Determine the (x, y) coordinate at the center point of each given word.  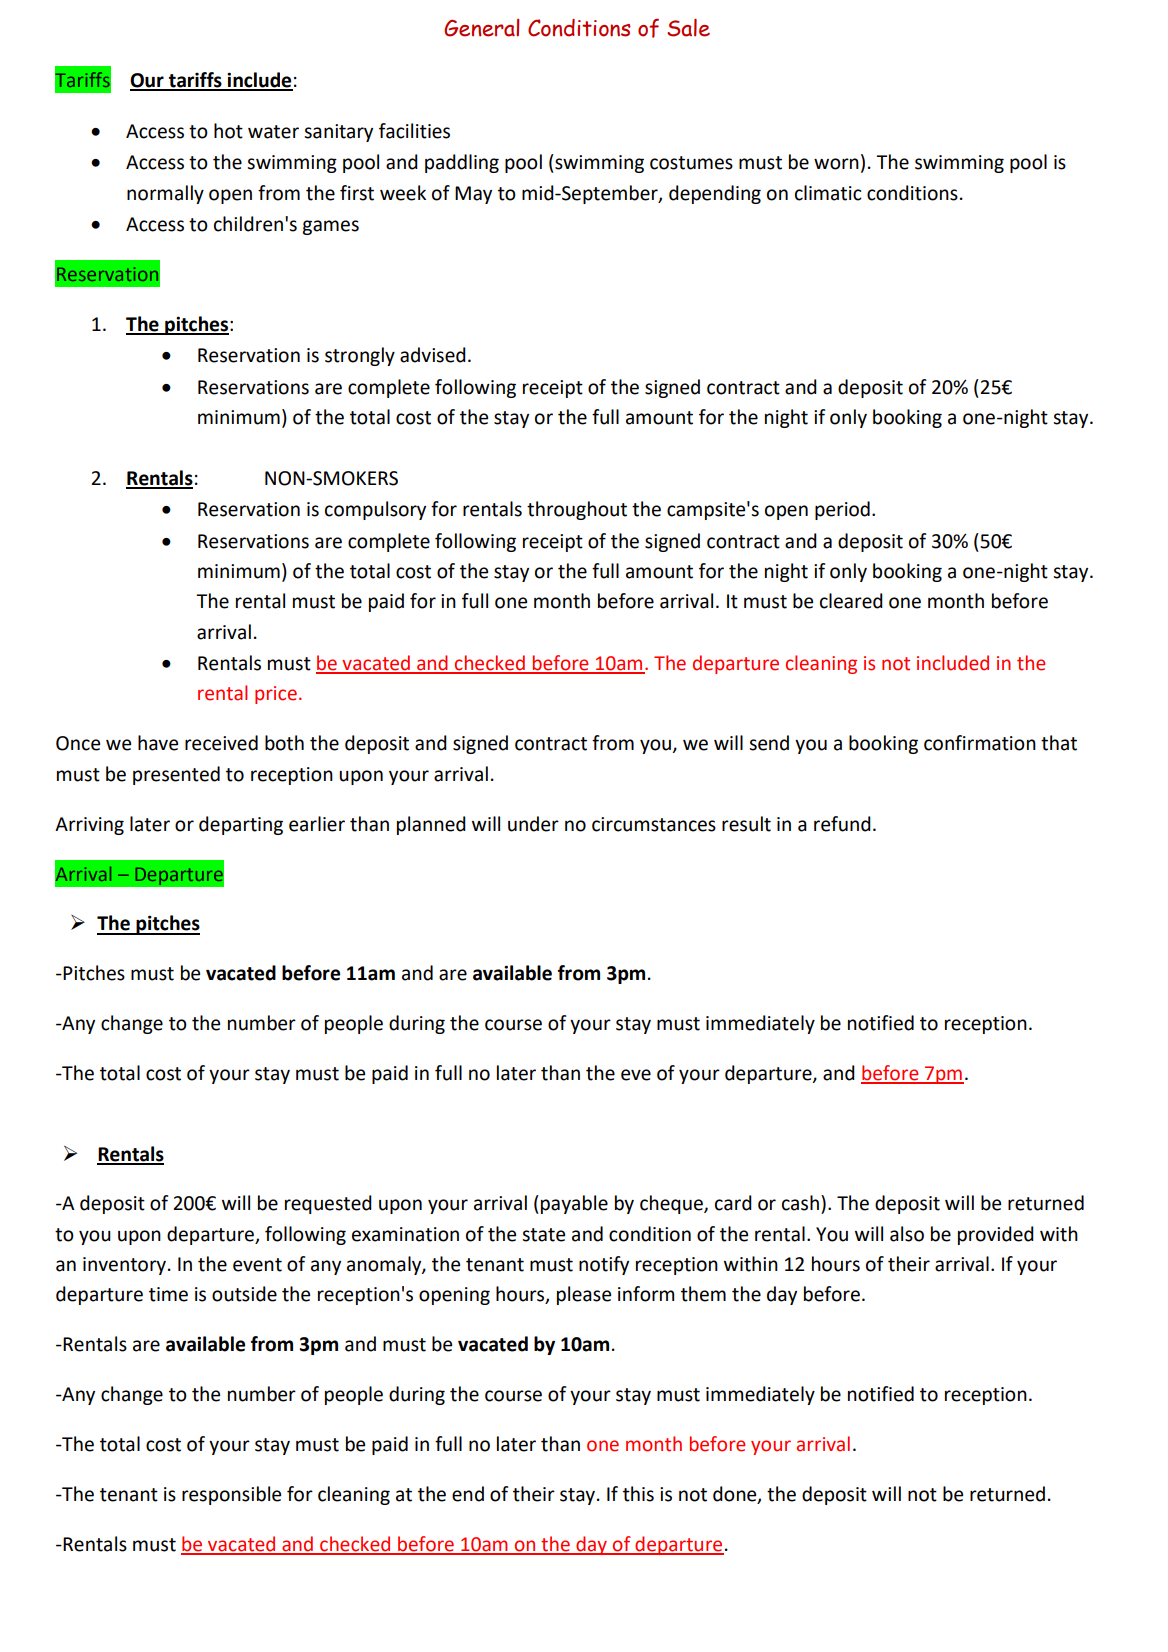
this (638, 1494)
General (481, 28)
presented (176, 775)
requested (328, 1204)
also (907, 1234)
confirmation (980, 743)
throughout (577, 510)
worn (836, 164)
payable (574, 1204)
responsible (231, 1495)
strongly (360, 356)
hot (228, 131)
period (842, 510)
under (533, 824)
